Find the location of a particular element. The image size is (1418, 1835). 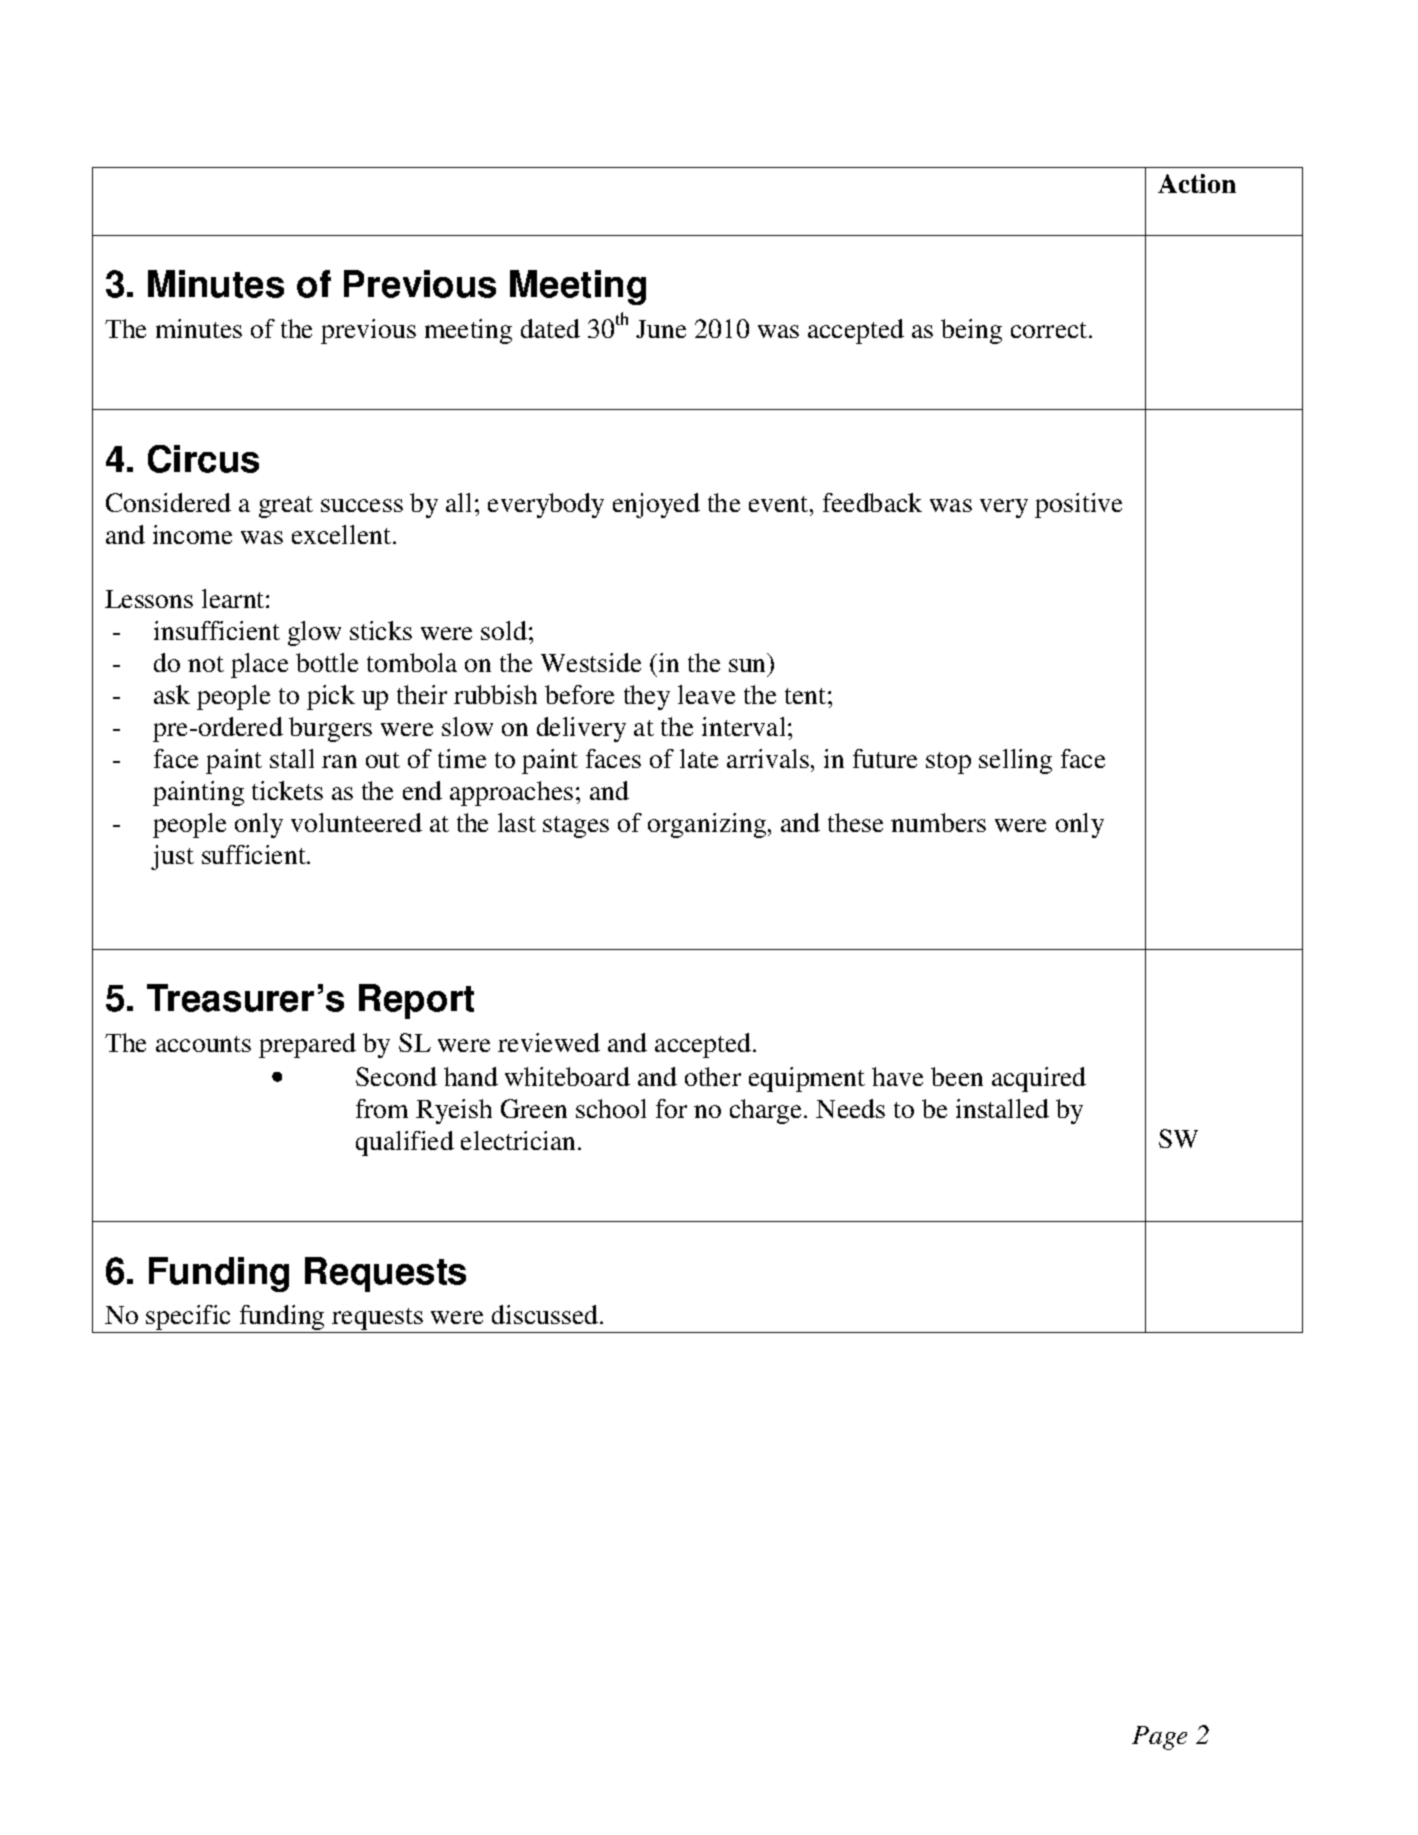

Page is located at coordinates (1159, 1738).
